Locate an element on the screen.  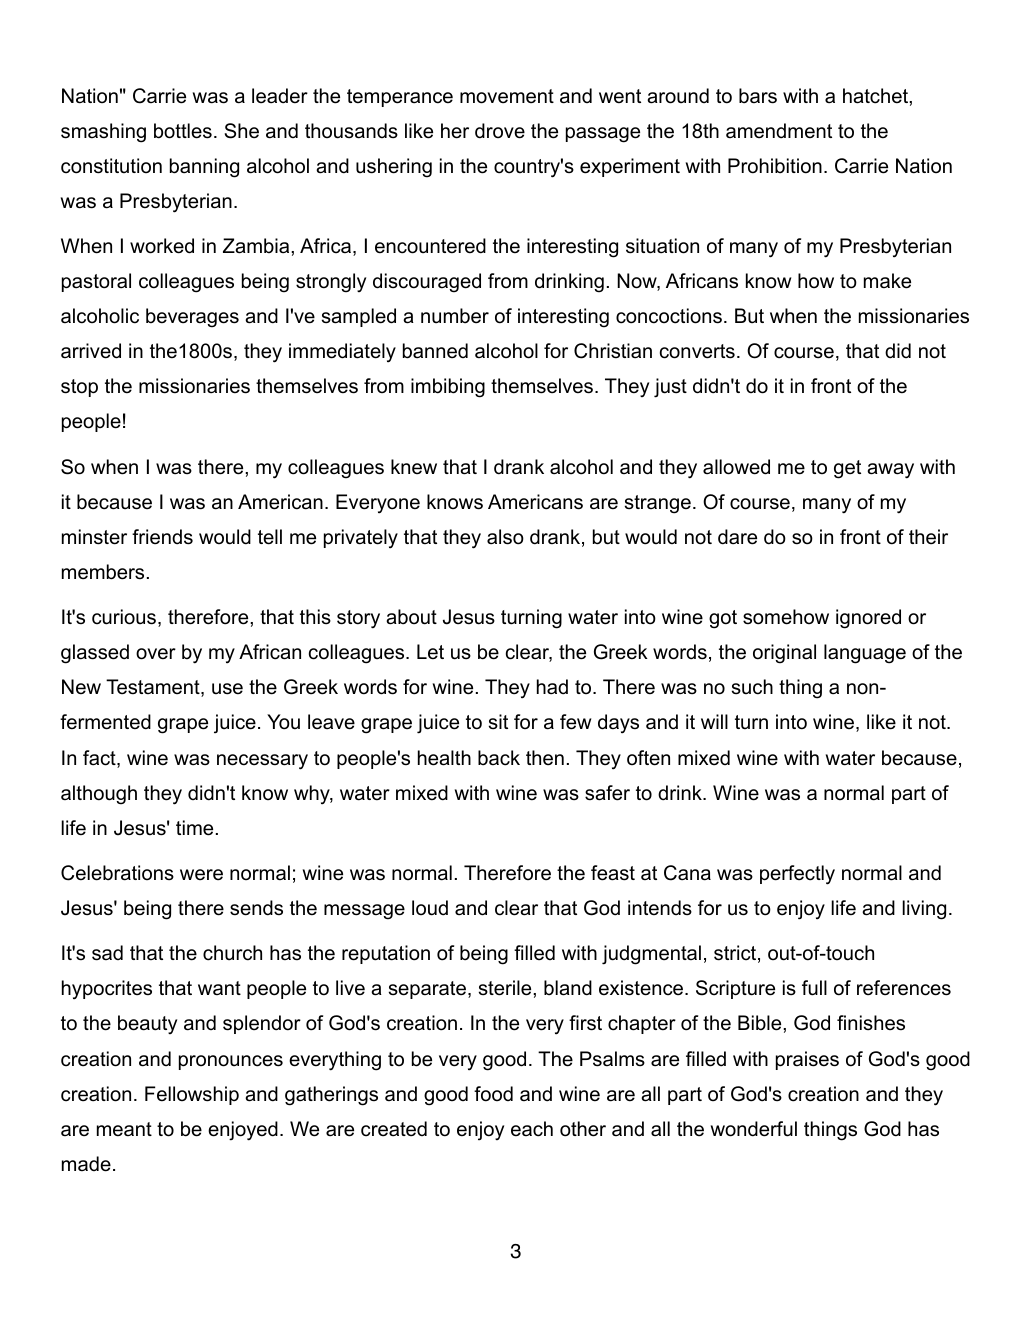
make is located at coordinates (887, 281).
